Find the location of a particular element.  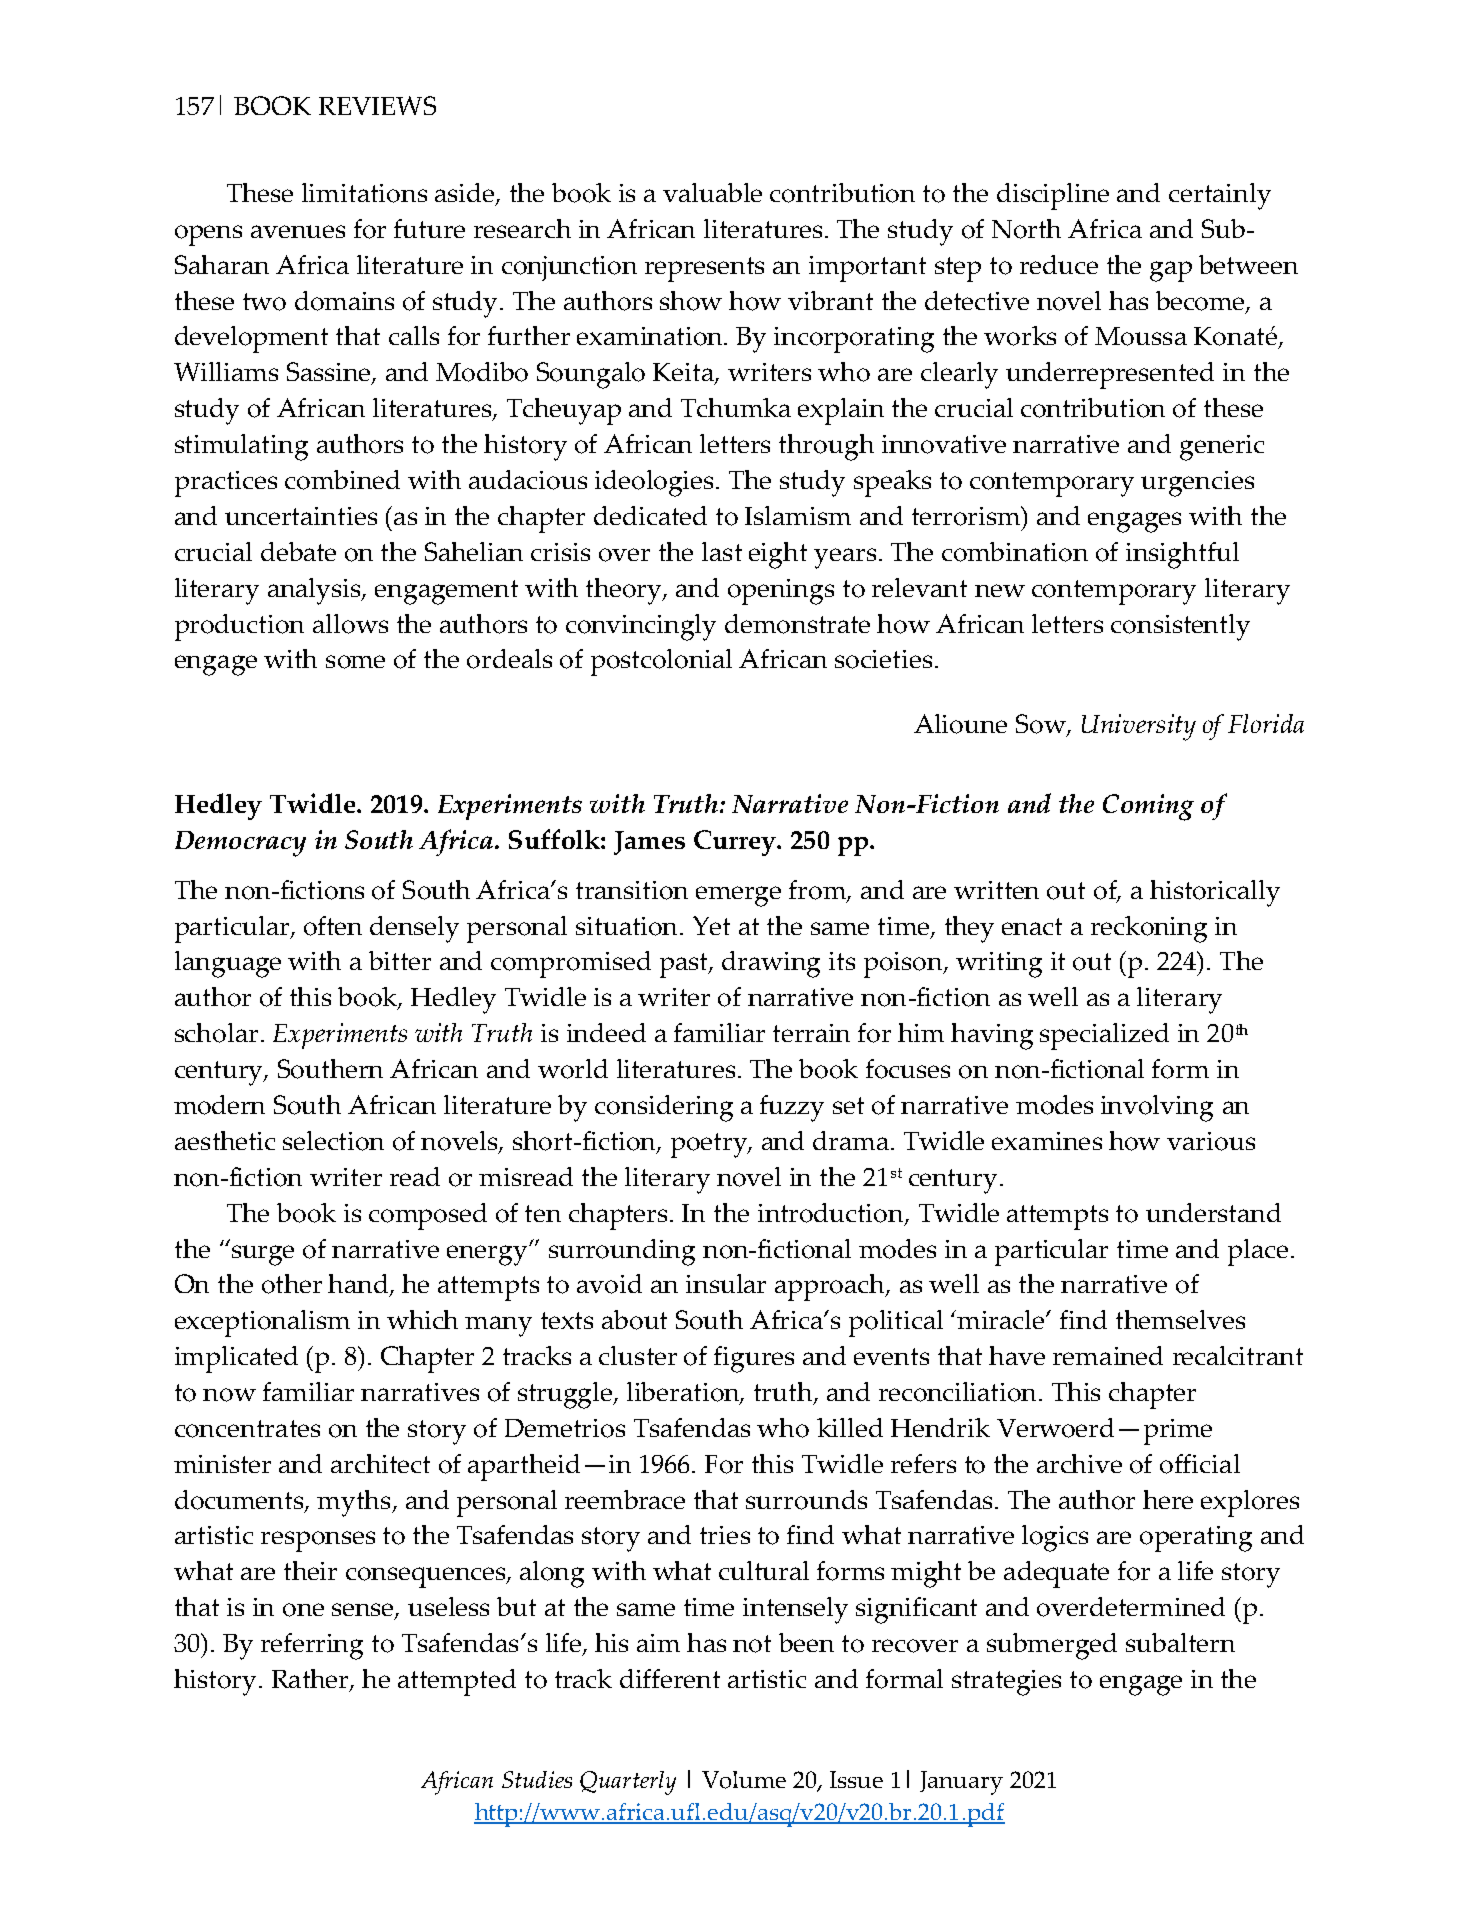

Yet is located at coordinates (711, 925).
